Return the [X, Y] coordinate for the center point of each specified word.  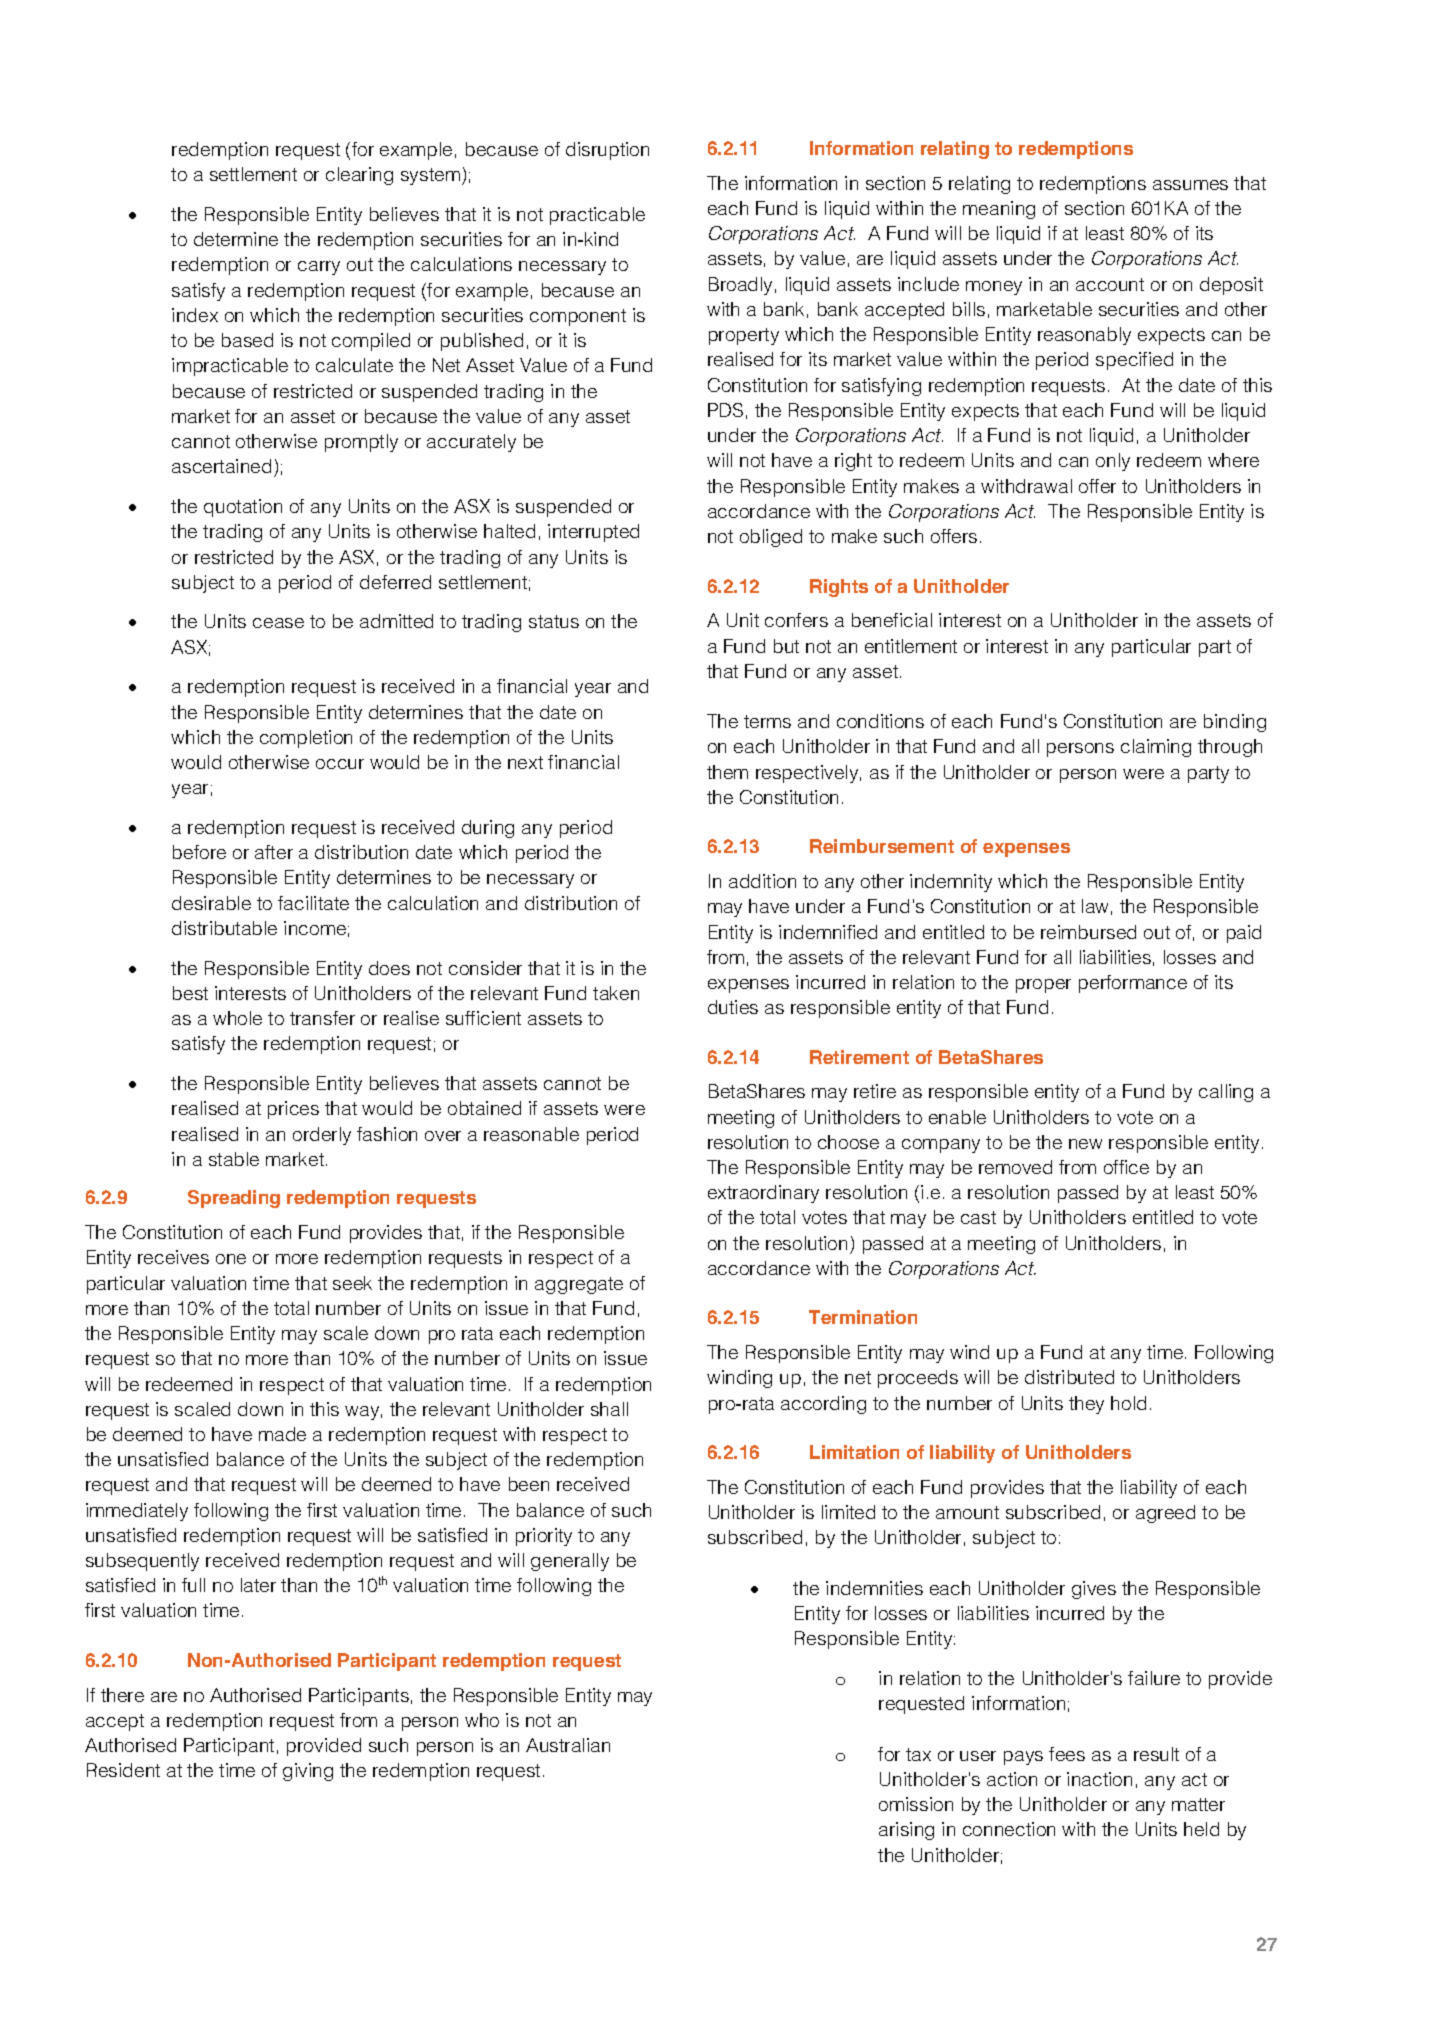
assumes [1190, 185]
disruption [607, 151]
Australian [568, 1745]
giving [308, 1772]
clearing [359, 176]
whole [237, 1018]
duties [733, 1007]
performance [1133, 984]
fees [1067, 1754]
